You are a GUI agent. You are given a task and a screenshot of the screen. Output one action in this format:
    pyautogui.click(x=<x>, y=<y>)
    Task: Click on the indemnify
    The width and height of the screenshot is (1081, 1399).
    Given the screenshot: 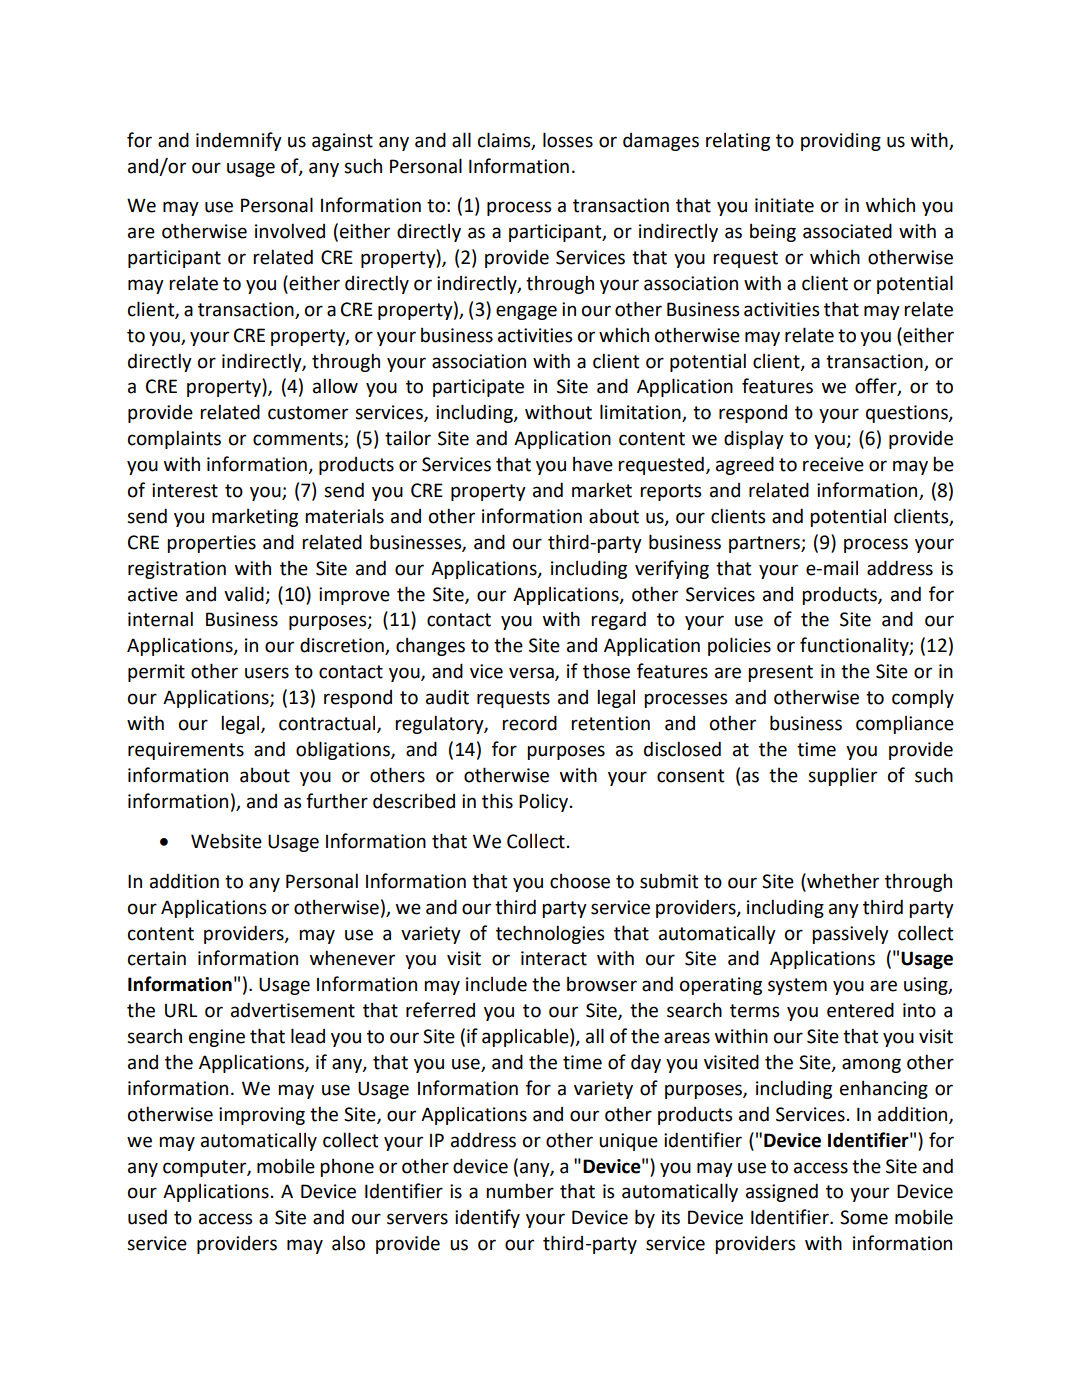 What is the action you would take?
    pyautogui.click(x=239, y=141)
